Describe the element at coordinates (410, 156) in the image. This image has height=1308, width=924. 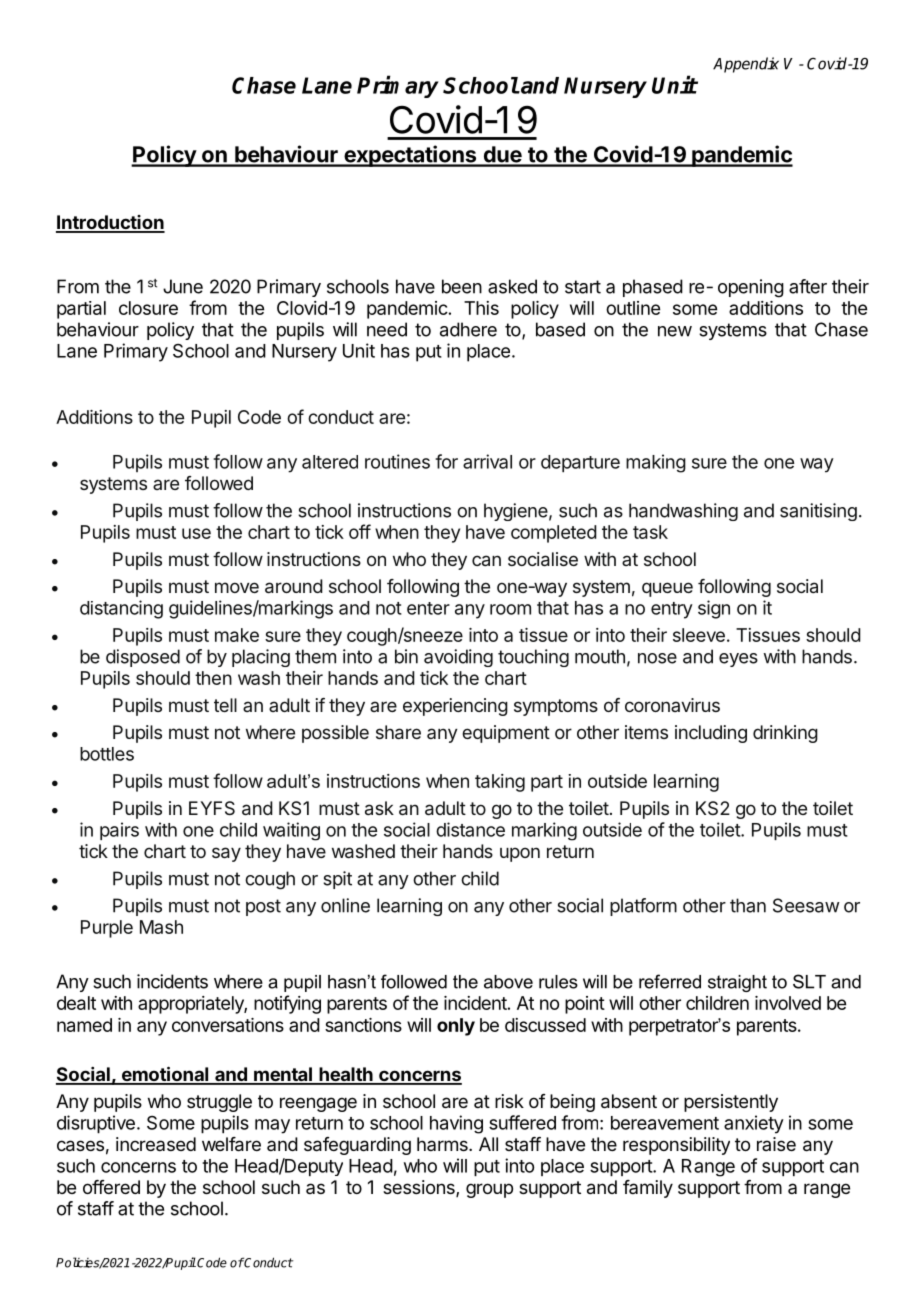
I see `expectations` at that location.
